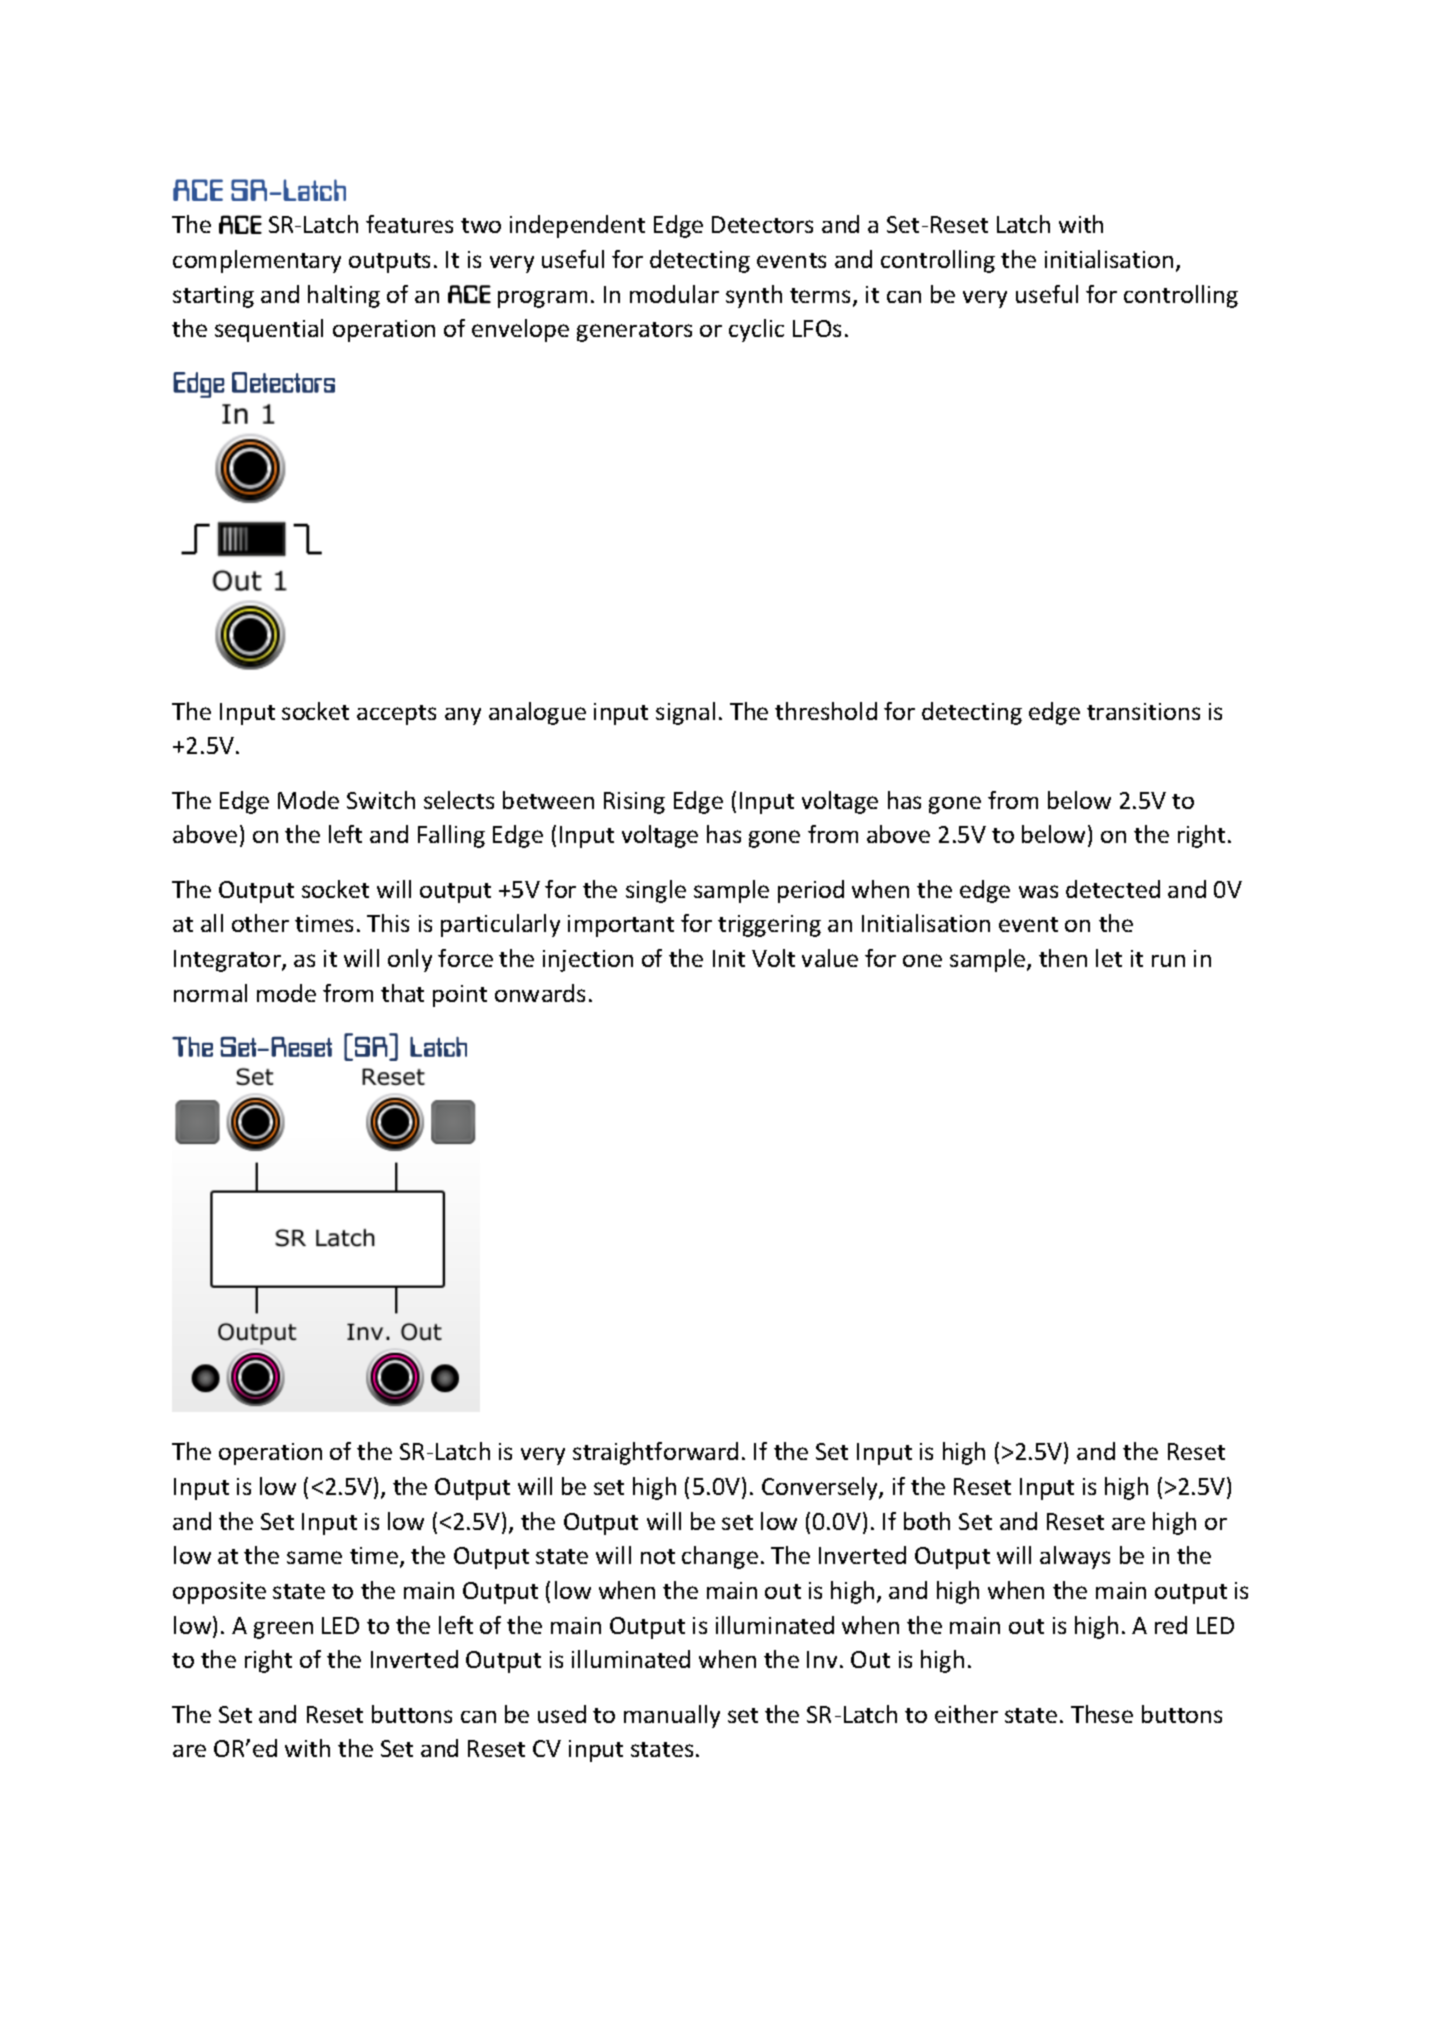 Image resolution: width=1430 pixels, height=2021 pixels. What do you see at coordinates (672, 1716) in the screenshot?
I see `manually` at bounding box center [672, 1716].
